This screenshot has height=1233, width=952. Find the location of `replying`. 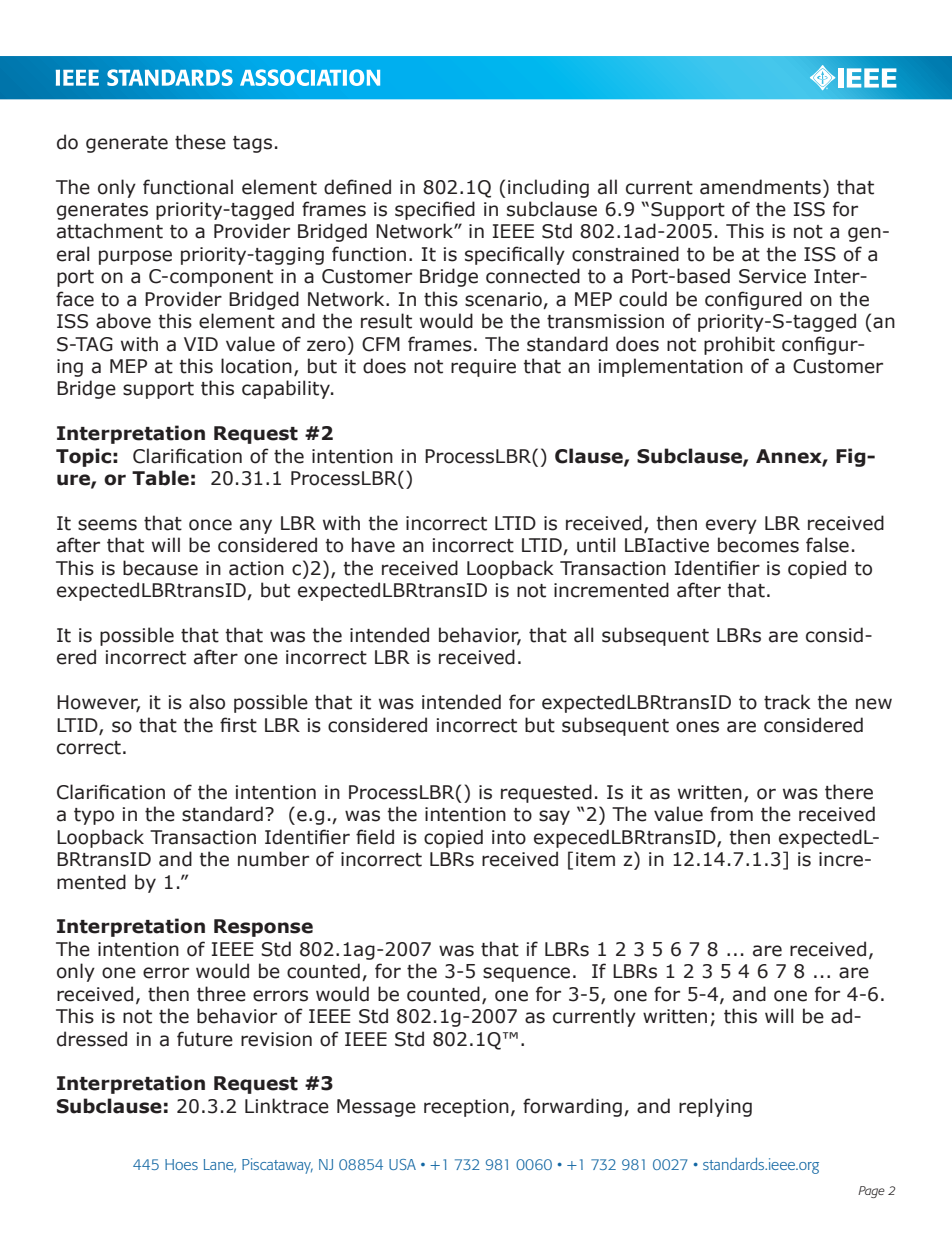

replying is located at coordinates (715, 1107).
